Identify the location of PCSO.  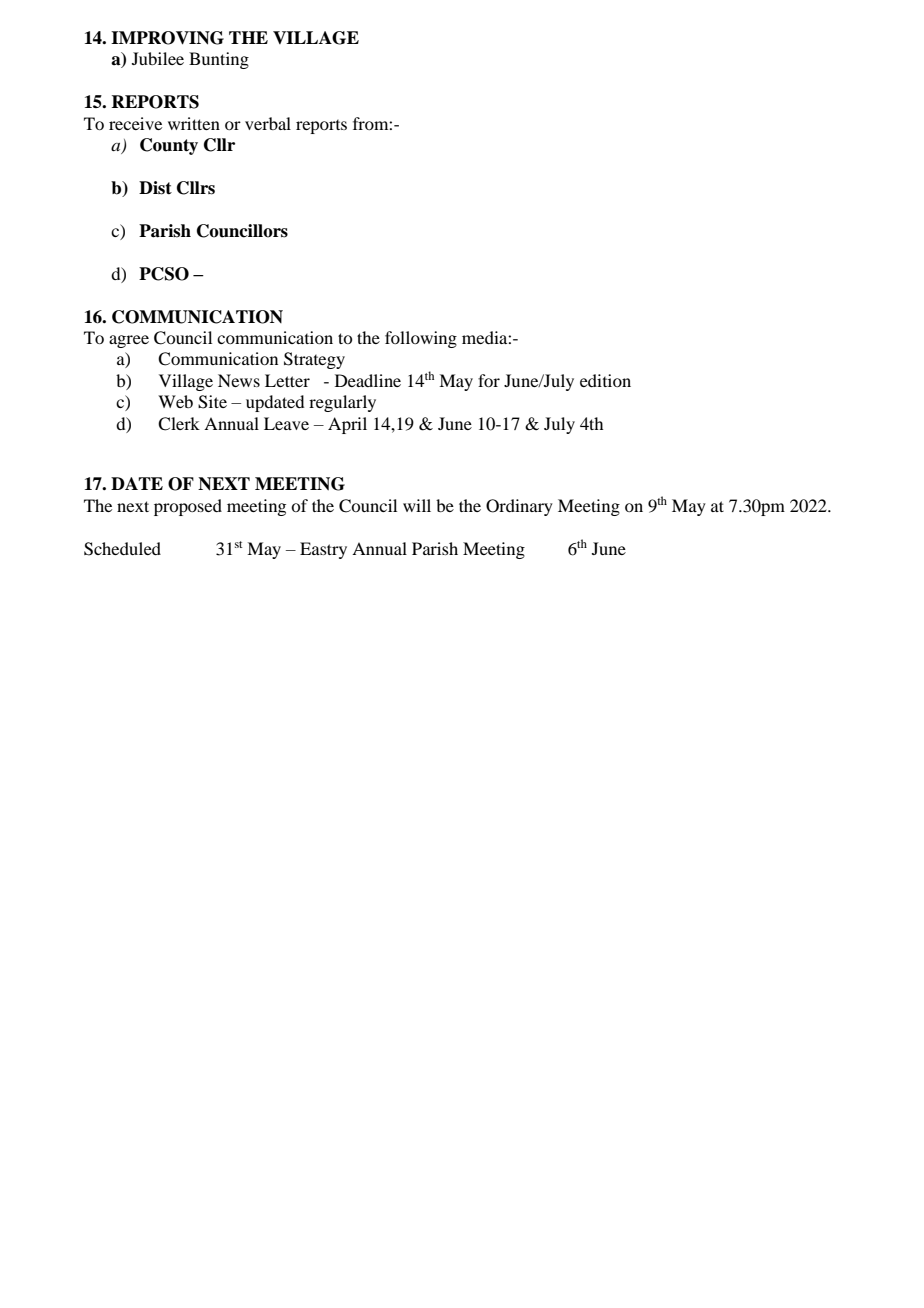
(164, 274).
